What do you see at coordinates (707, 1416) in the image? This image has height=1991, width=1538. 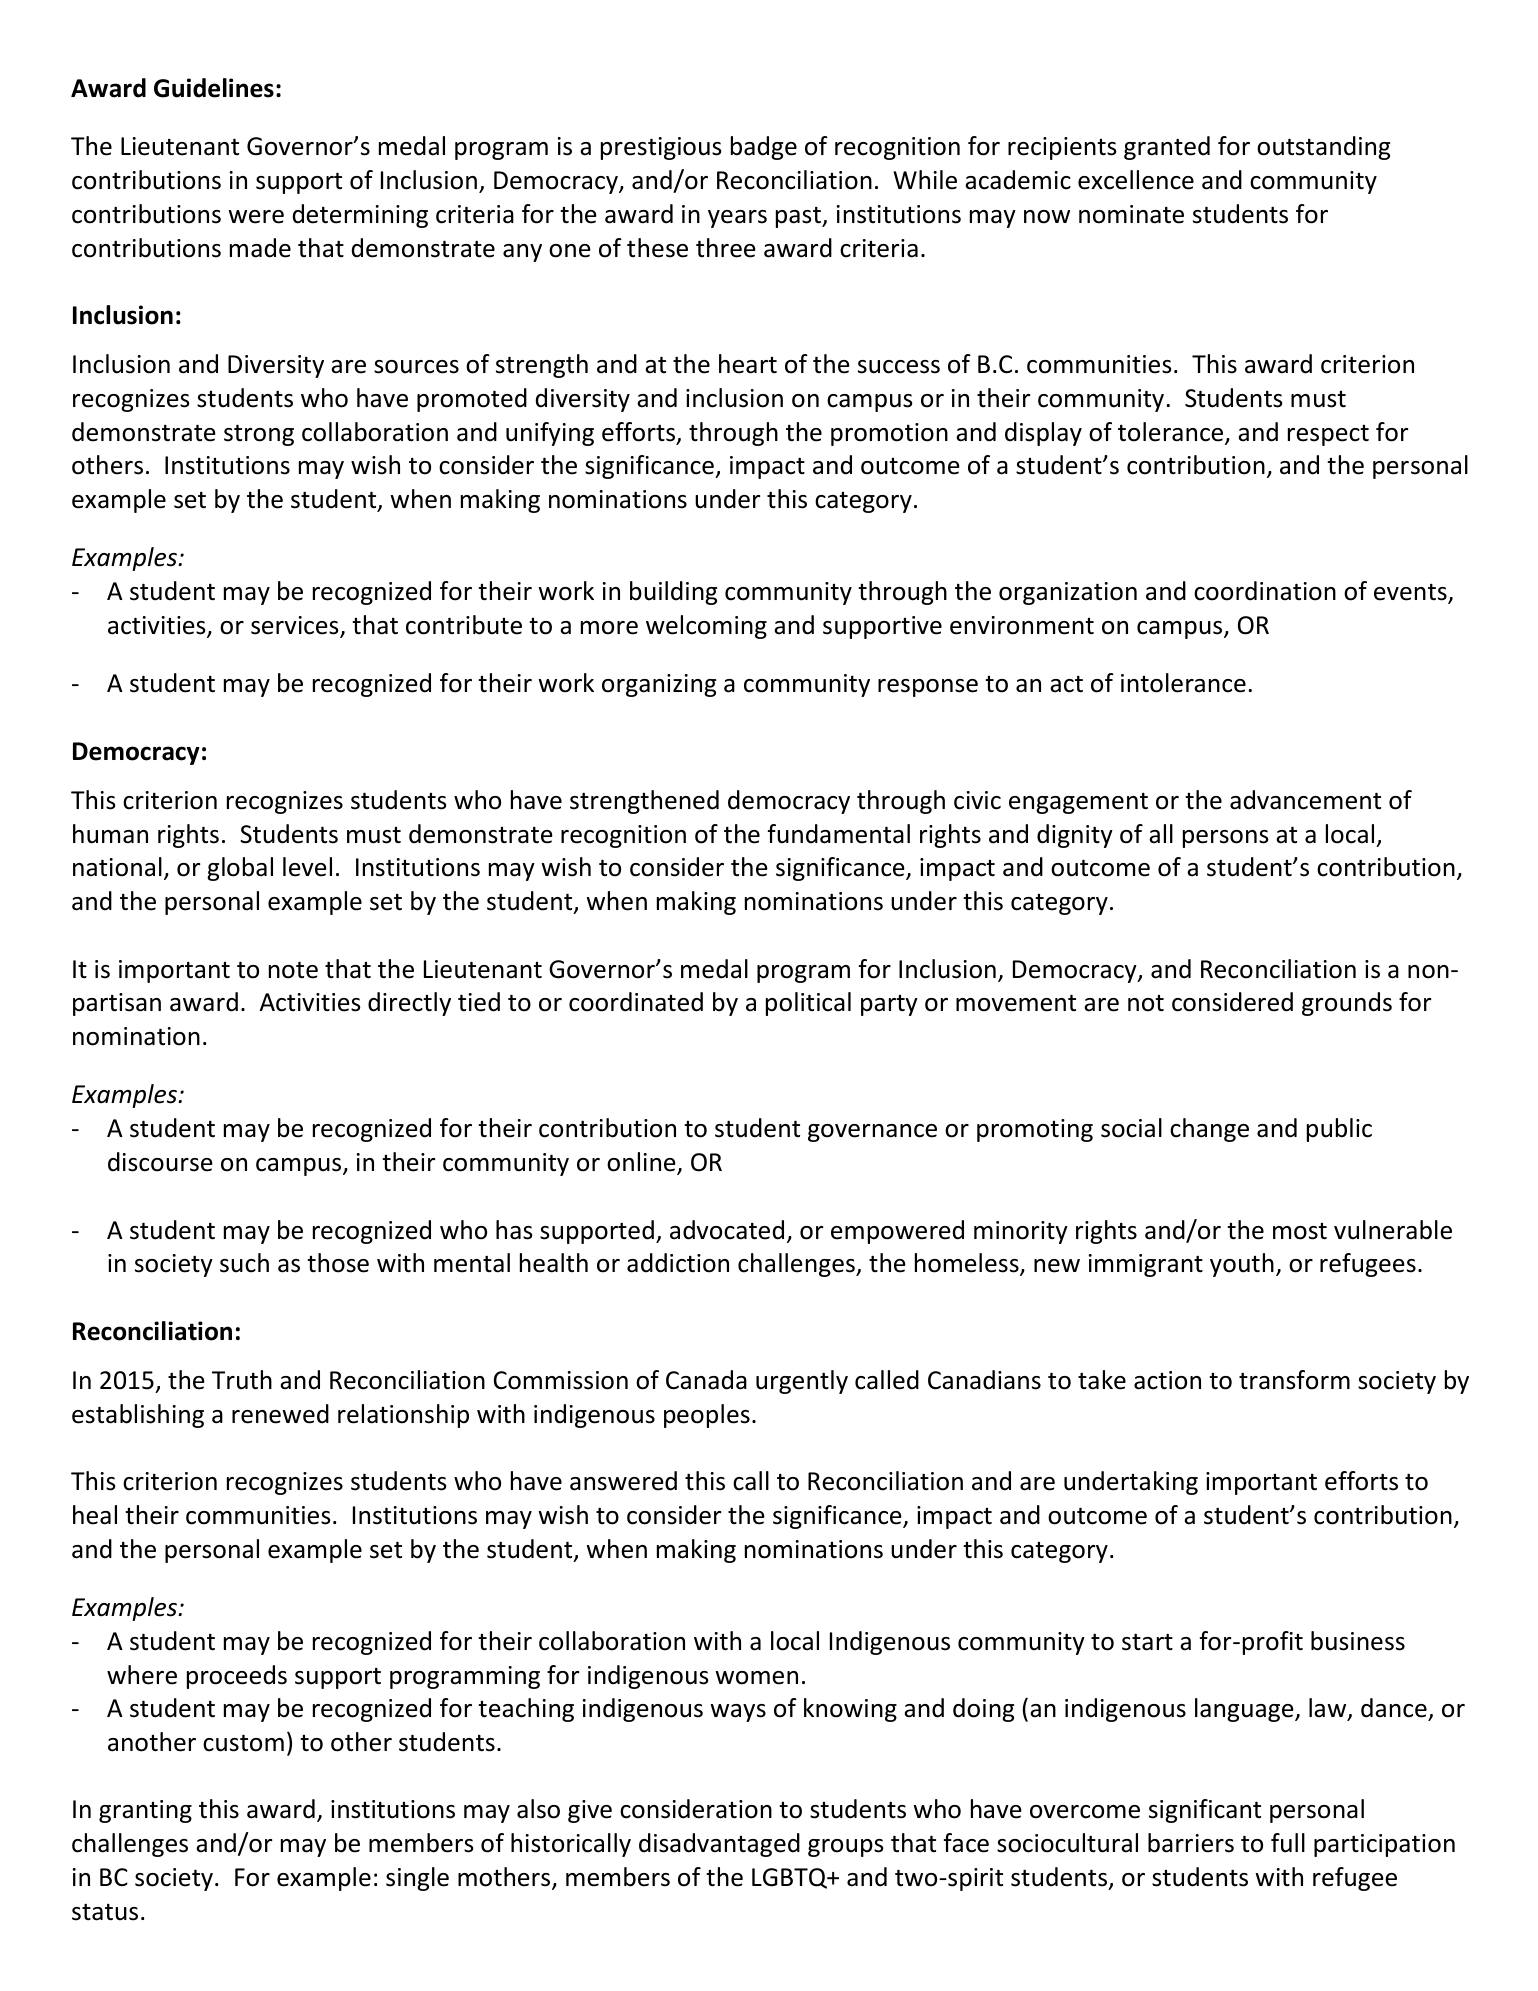 I see `peoples` at bounding box center [707, 1416].
